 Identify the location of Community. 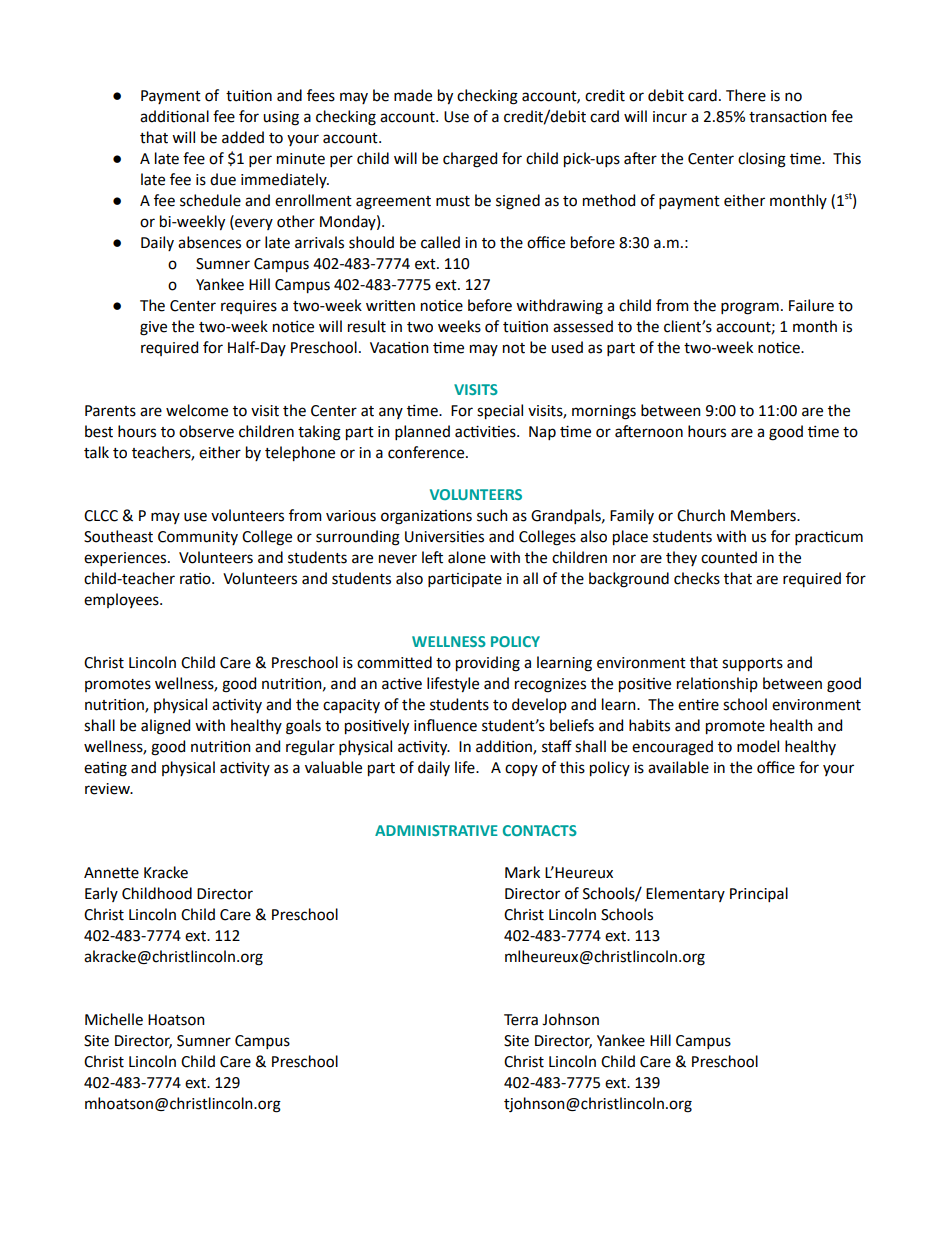
(198, 538).
